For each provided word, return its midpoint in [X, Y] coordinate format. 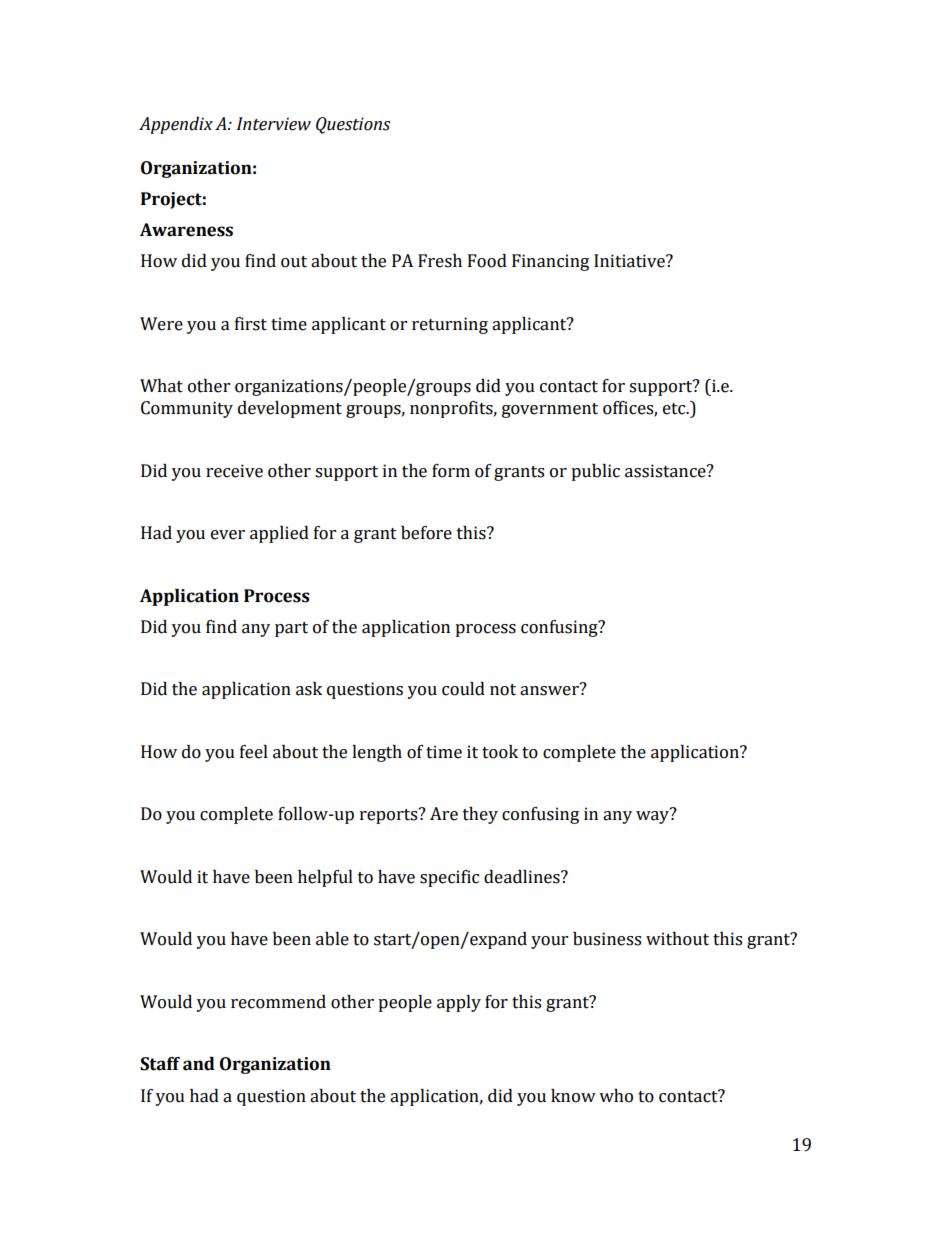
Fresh [440, 261]
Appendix [176, 125]
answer [550, 690]
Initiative [630, 261]
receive [234, 471]
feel [254, 752]
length [377, 753]
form [451, 471]
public [595, 472]
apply [459, 1003]
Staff [160, 1064]
